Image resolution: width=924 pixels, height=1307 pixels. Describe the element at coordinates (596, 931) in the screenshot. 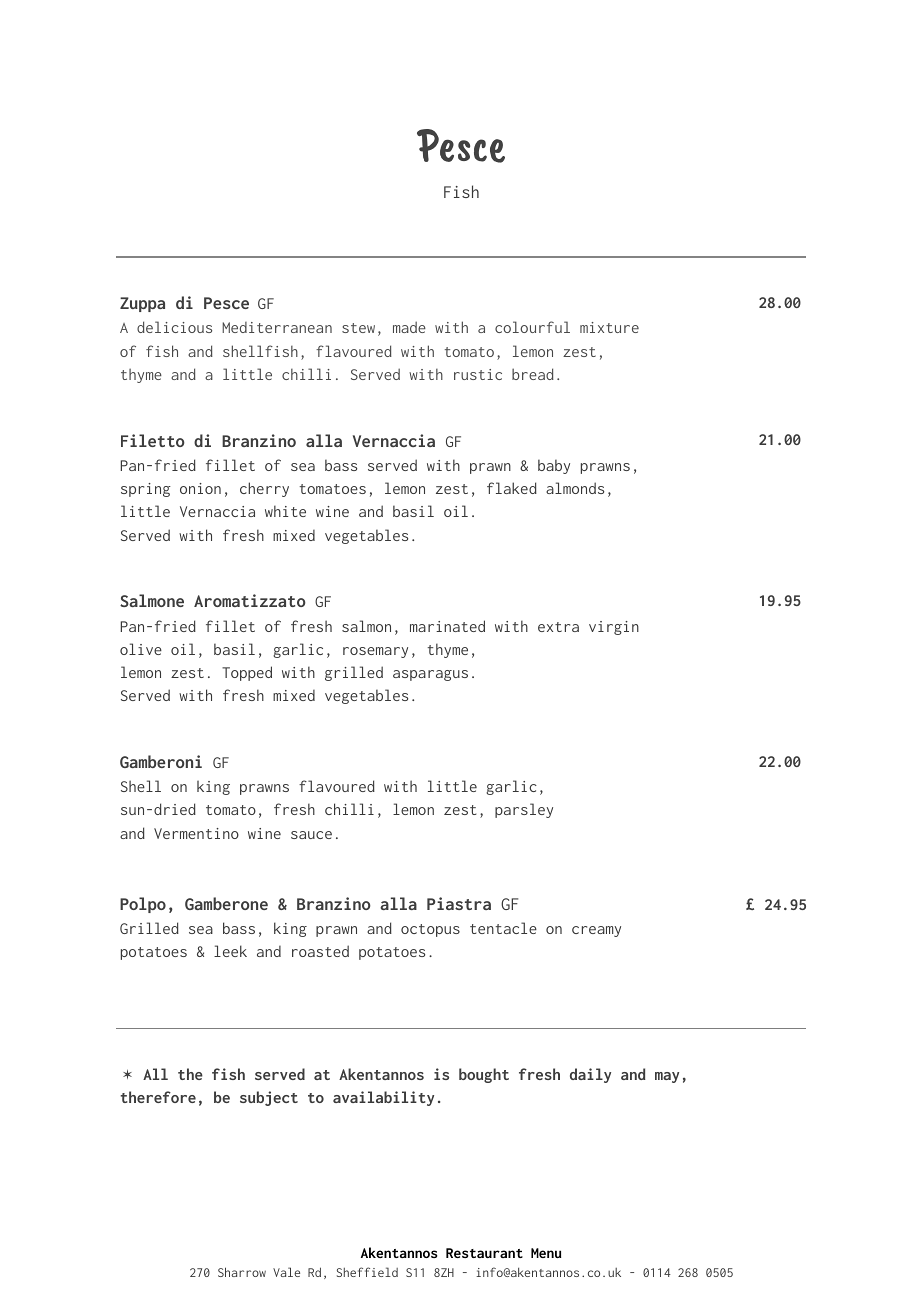

I see `creamy` at that location.
